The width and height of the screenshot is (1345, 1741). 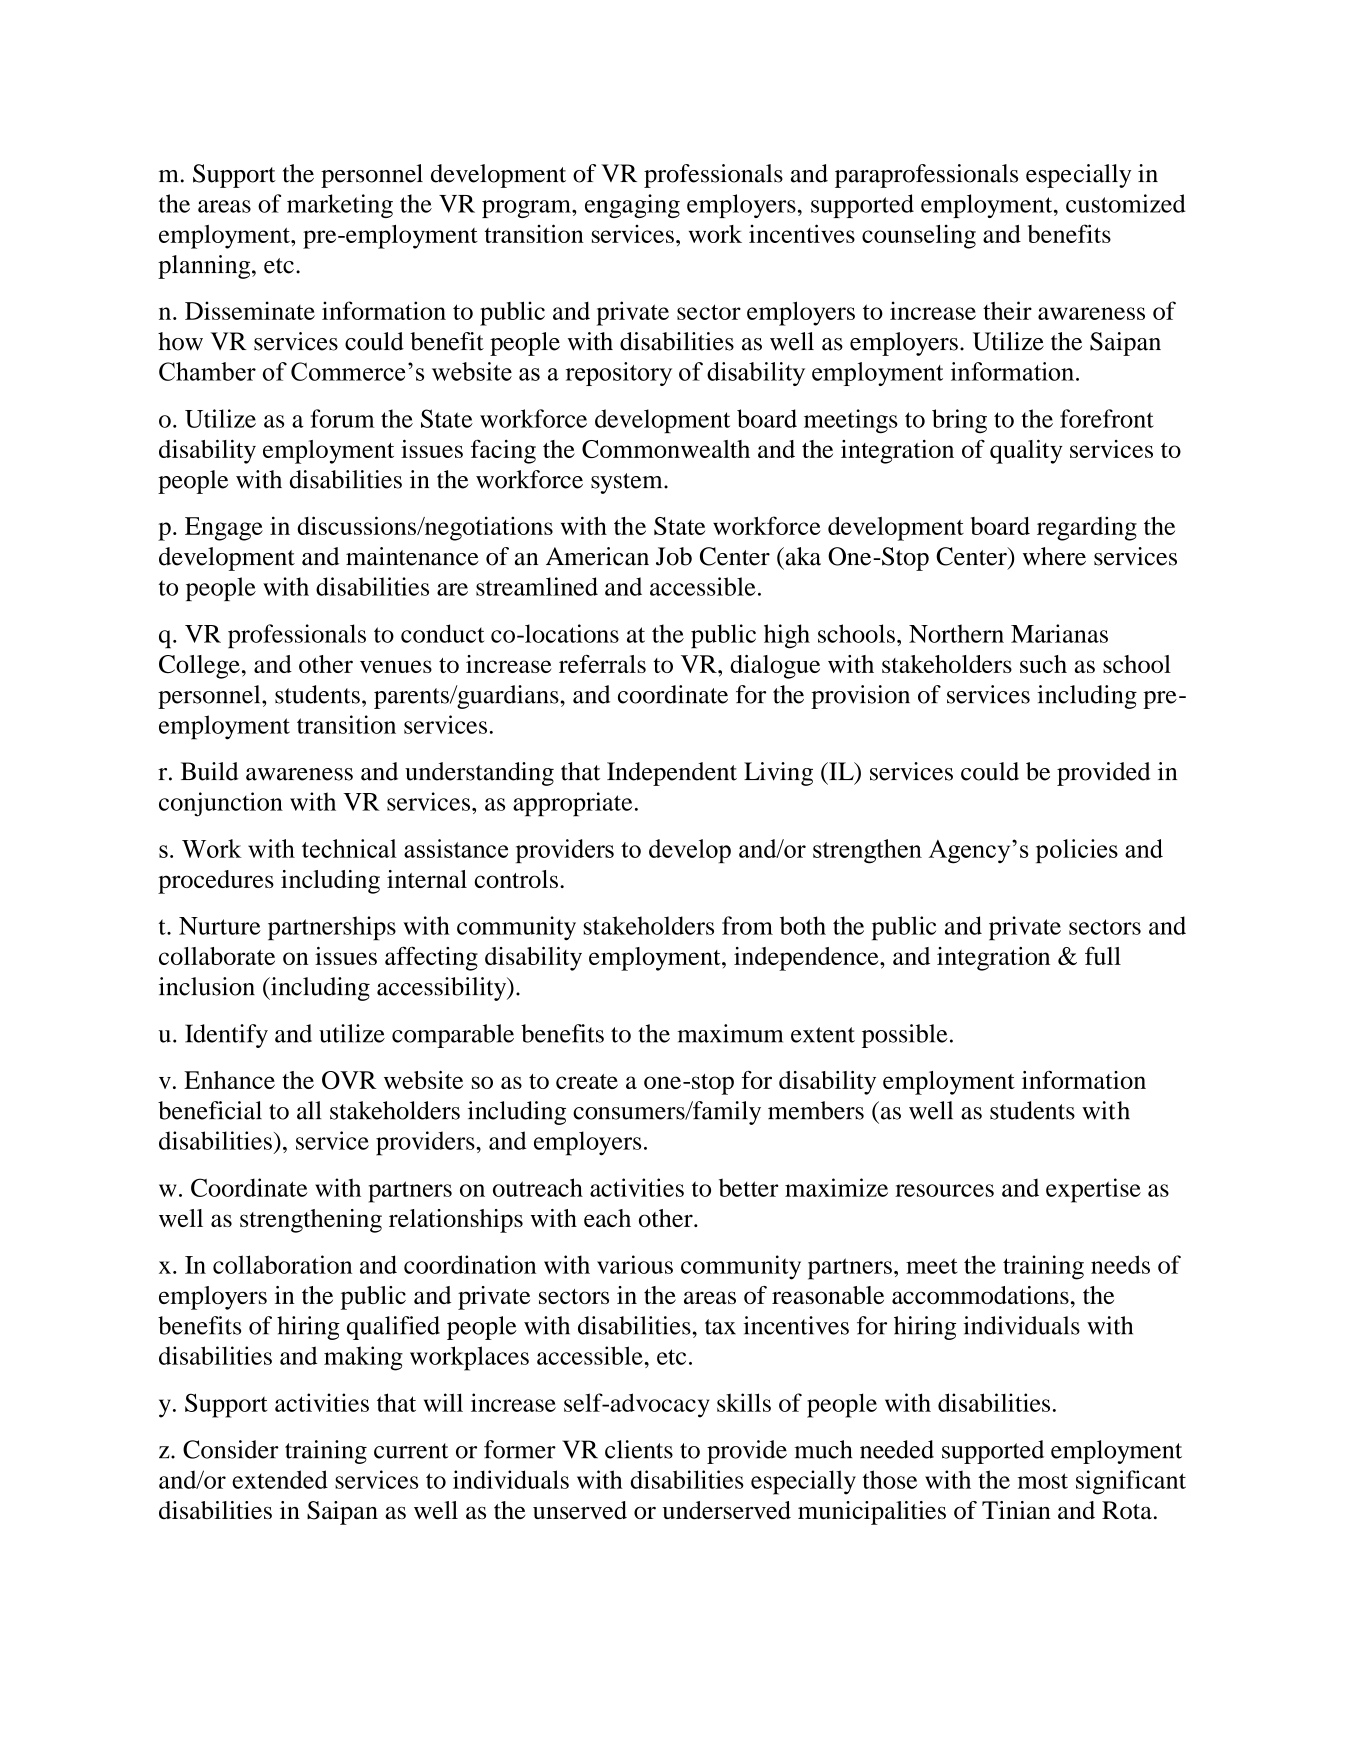 What do you see at coordinates (1077, 851) in the screenshot?
I see `policies` at bounding box center [1077, 851].
